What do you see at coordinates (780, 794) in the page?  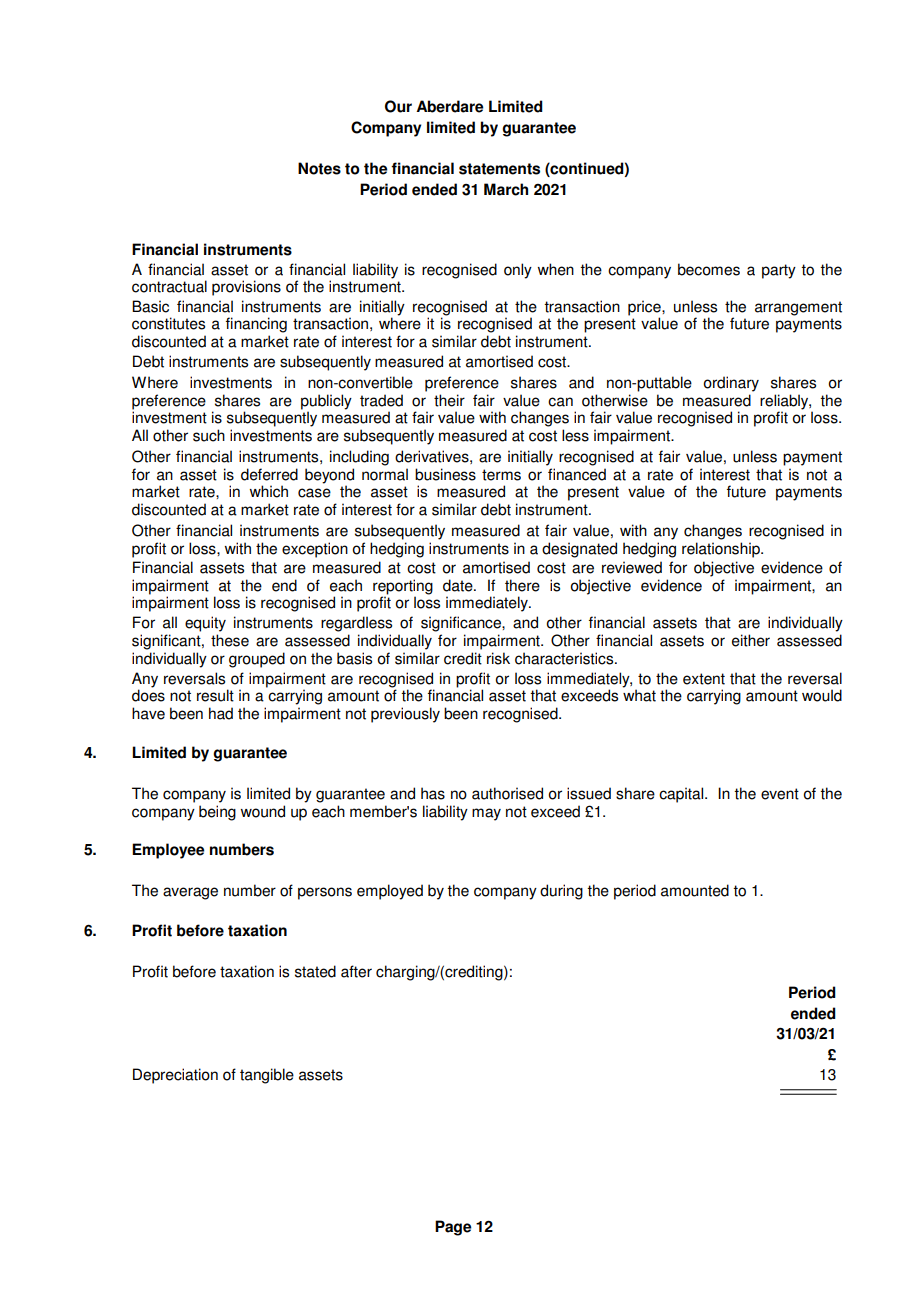 I see `event` at bounding box center [780, 794].
